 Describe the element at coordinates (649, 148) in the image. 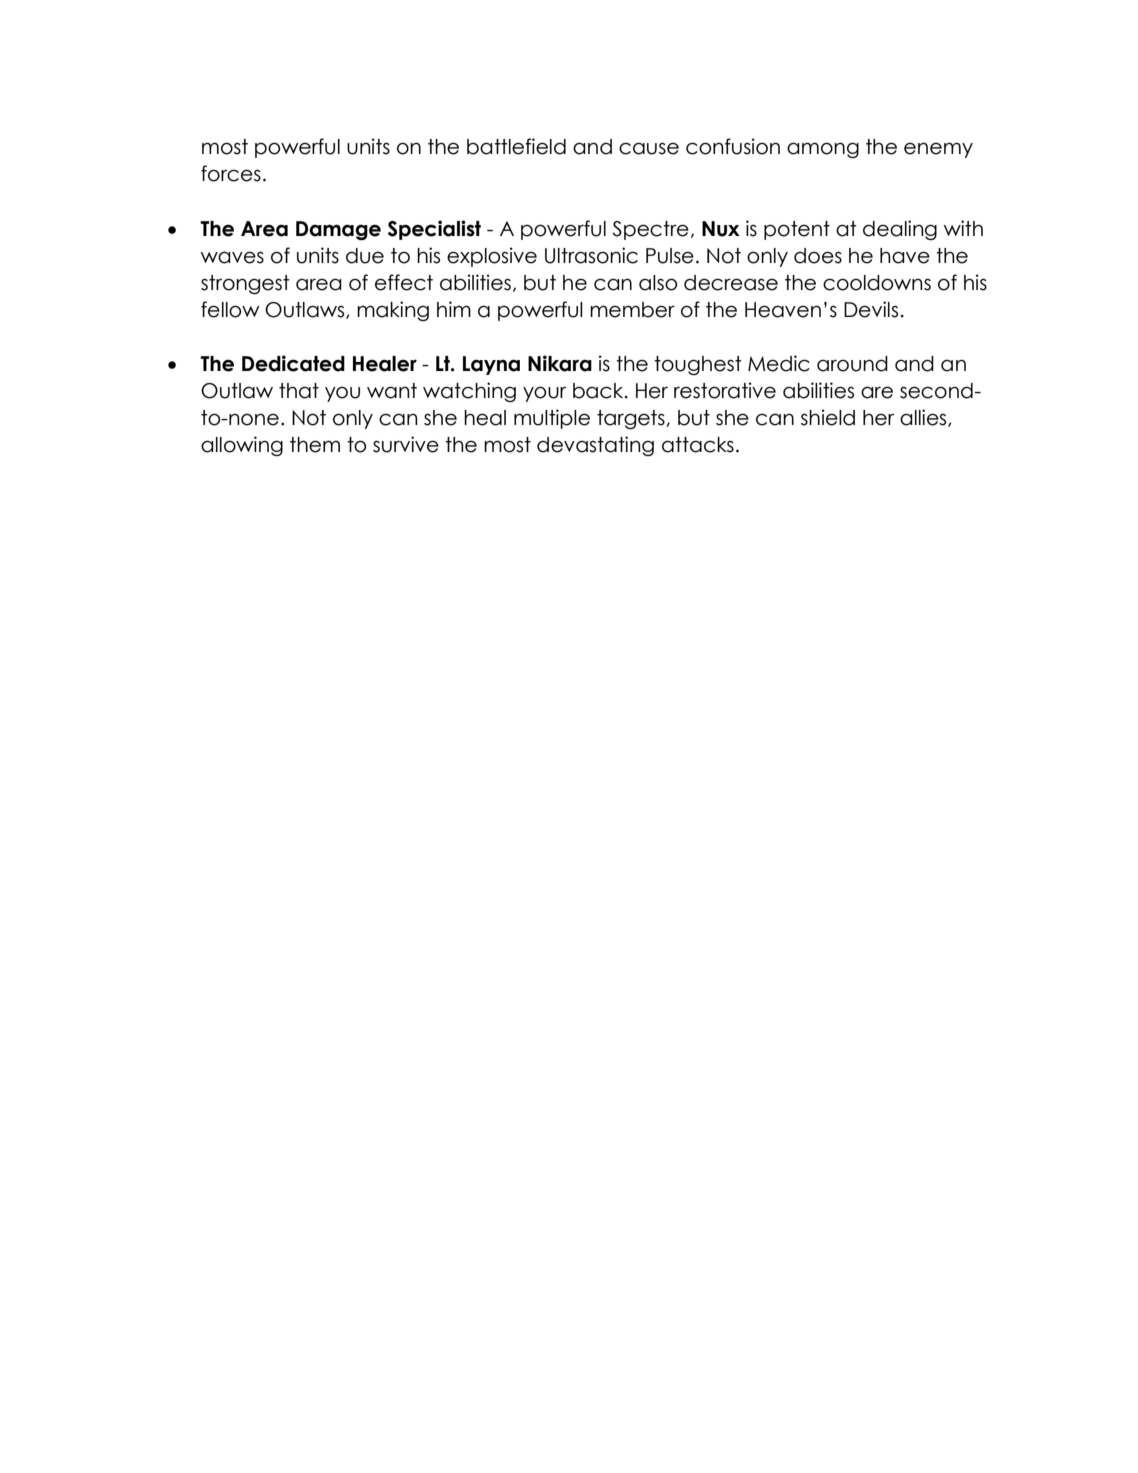

I see `cause` at that location.
